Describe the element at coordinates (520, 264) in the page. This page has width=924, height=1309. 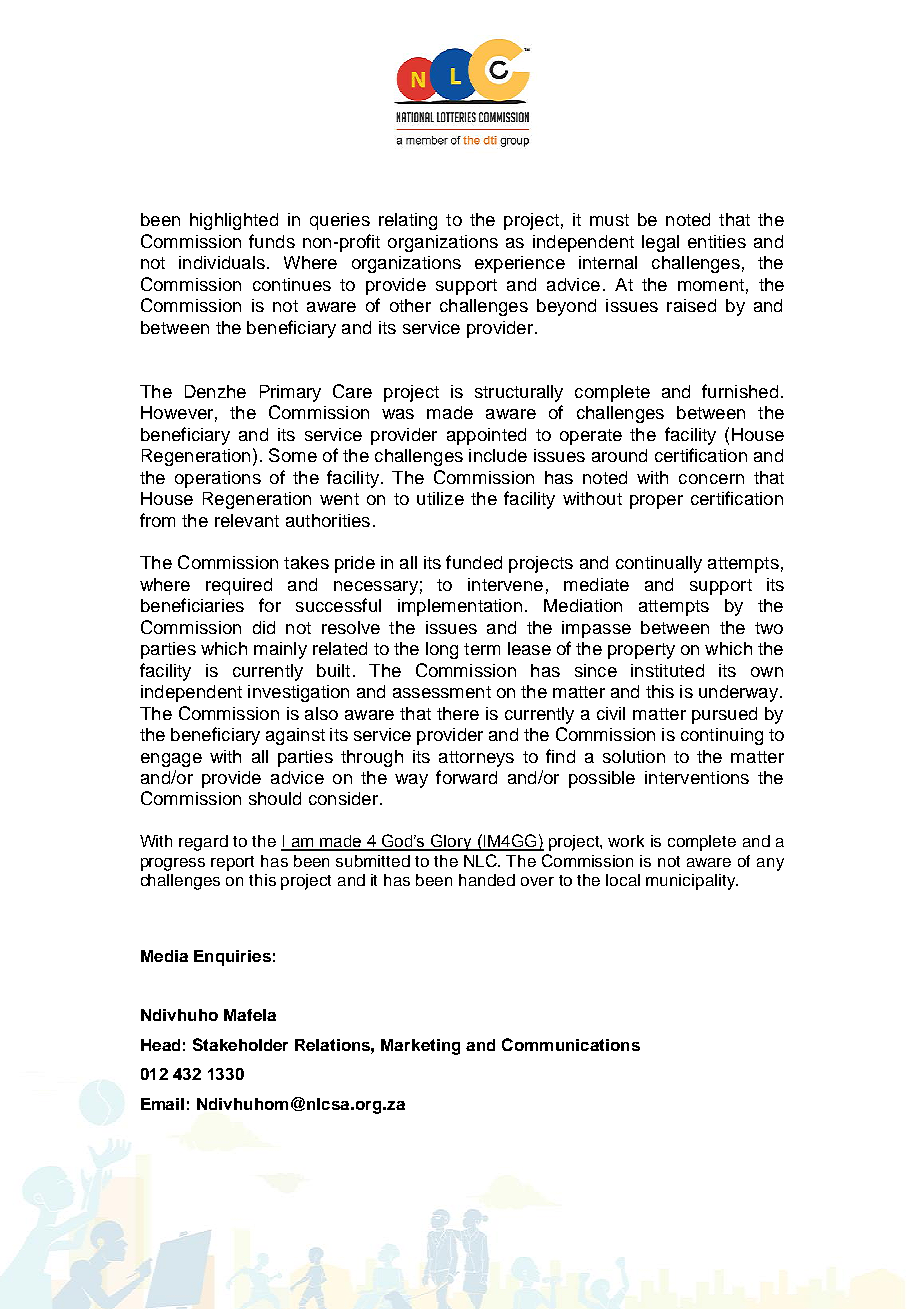
I see `experience` at that location.
